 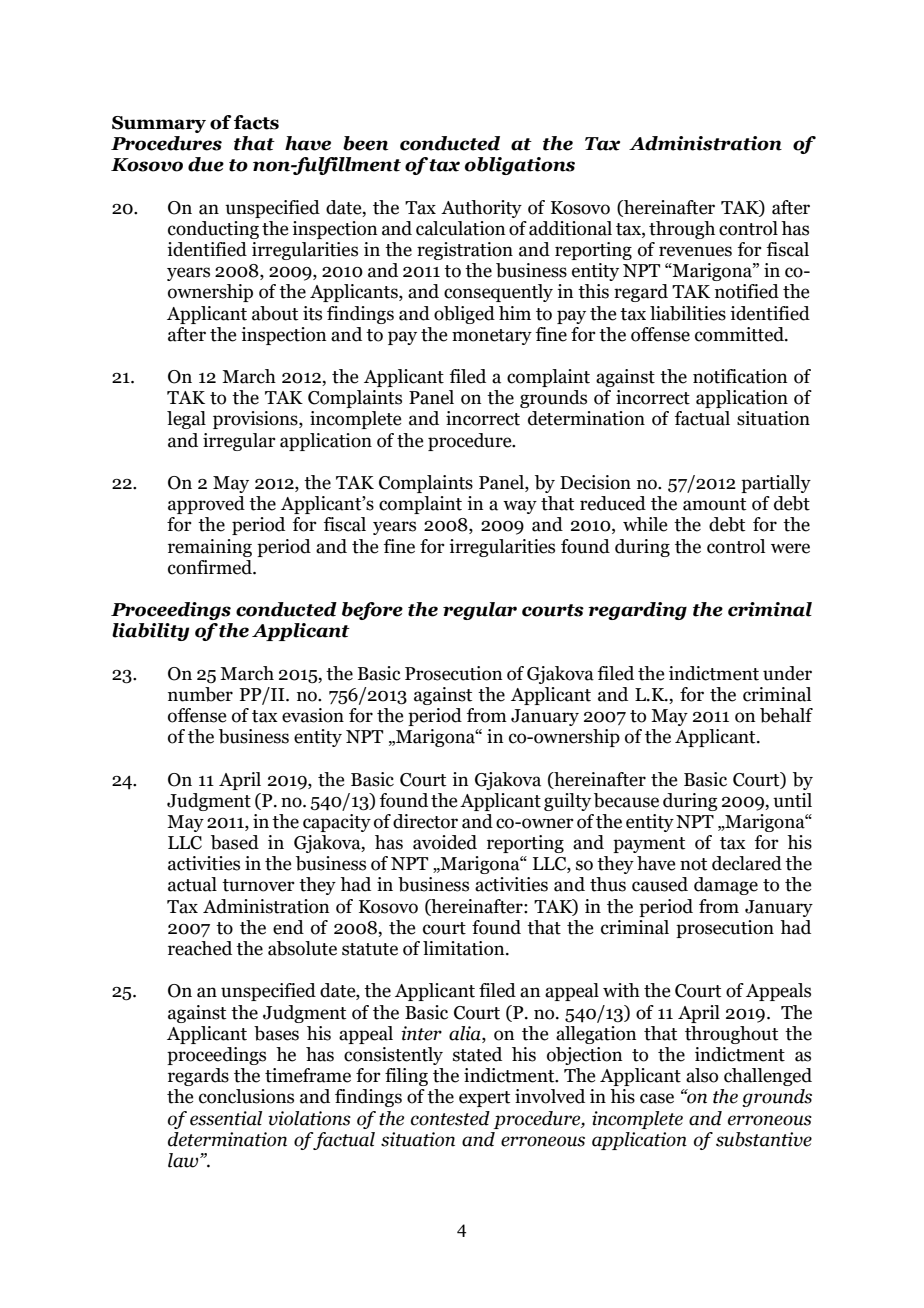 I want to click on notification, so click(x=740, y=376).
